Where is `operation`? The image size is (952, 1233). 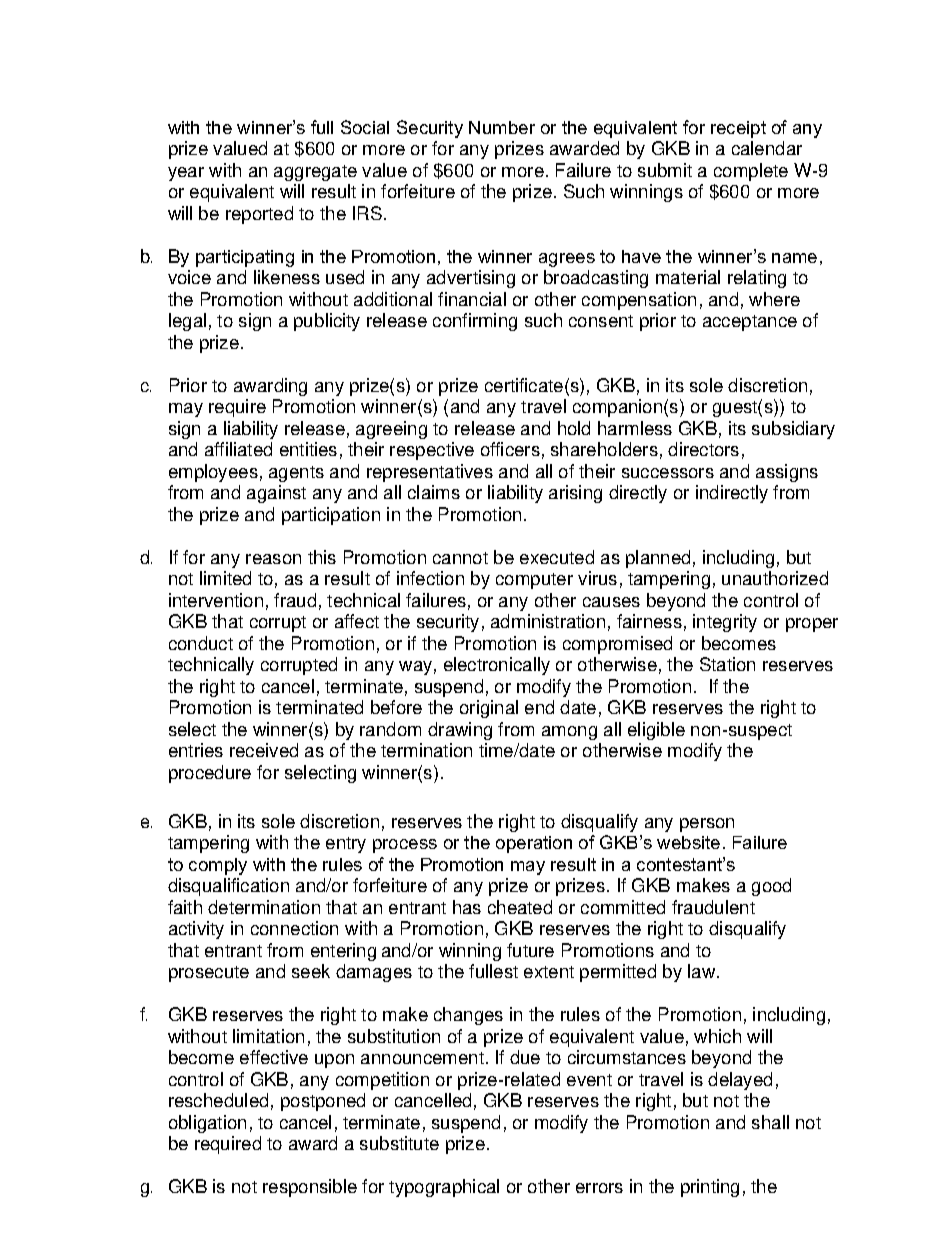
operation is located at coordinates (534, 844).
